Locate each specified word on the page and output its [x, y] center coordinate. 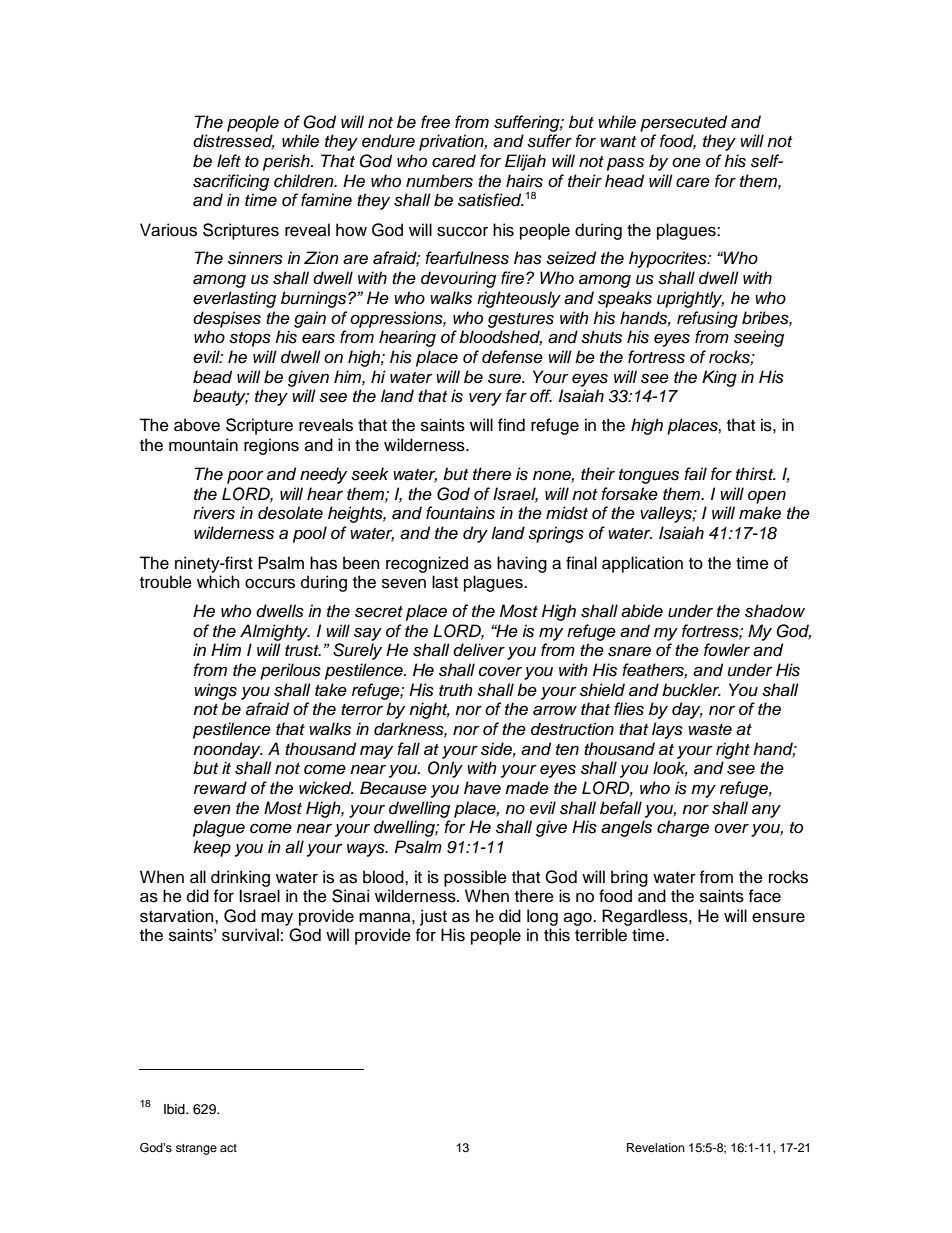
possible [475, 878]
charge [683, 828]
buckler [691, 690]
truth [456, 690]
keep [212, 848]
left [229, 160]
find [511, 425]
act [228, 1148]
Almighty [275, 632]
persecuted [683, 123]
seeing [759, 338]
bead [212, 377]
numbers [439, 181]
